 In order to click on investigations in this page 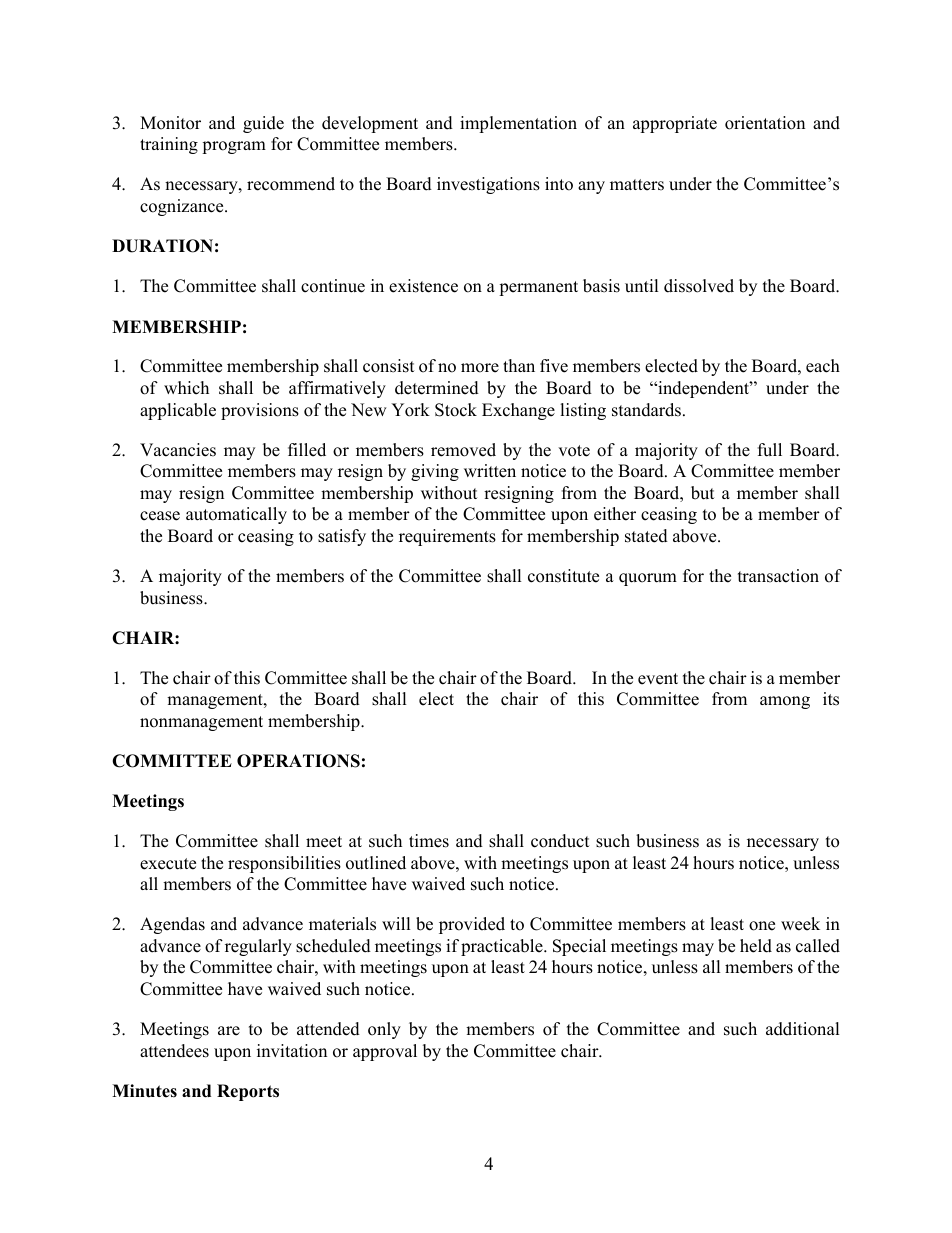, I will do `click(488, 185)`.
